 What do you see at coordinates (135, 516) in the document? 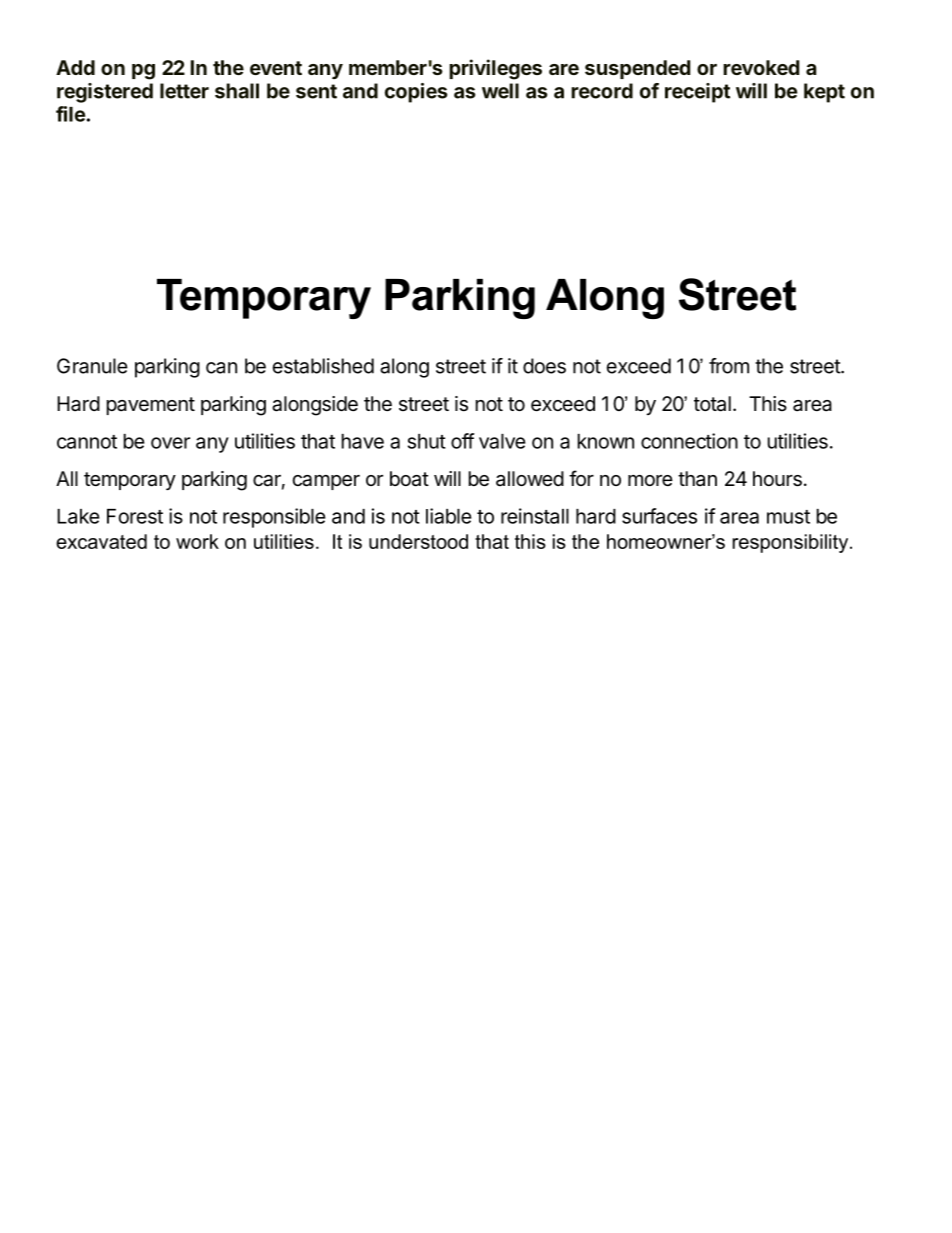
I see `Forest` at bounding box center [135, 516].
